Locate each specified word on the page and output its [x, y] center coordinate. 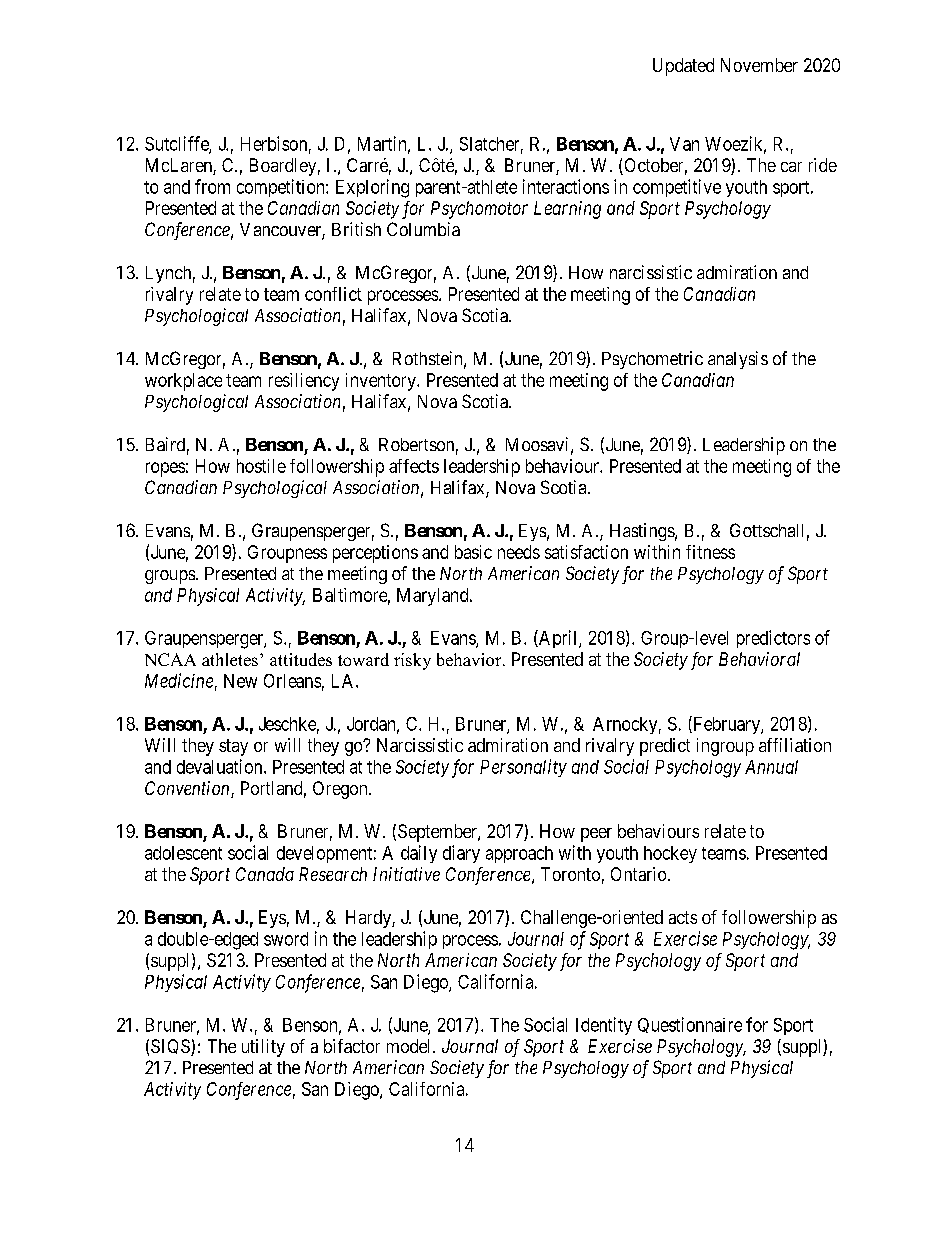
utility [263, 1048]
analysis [738, 360]
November [759, 65]
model [410, 1046]
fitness [710, 552]
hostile [261, 466]
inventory [382, 382]
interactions [566, 186]
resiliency [304, 382]
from [212, 186]
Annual [771, 767]
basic [473, 552]
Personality [523, 768]
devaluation [221, 766]
